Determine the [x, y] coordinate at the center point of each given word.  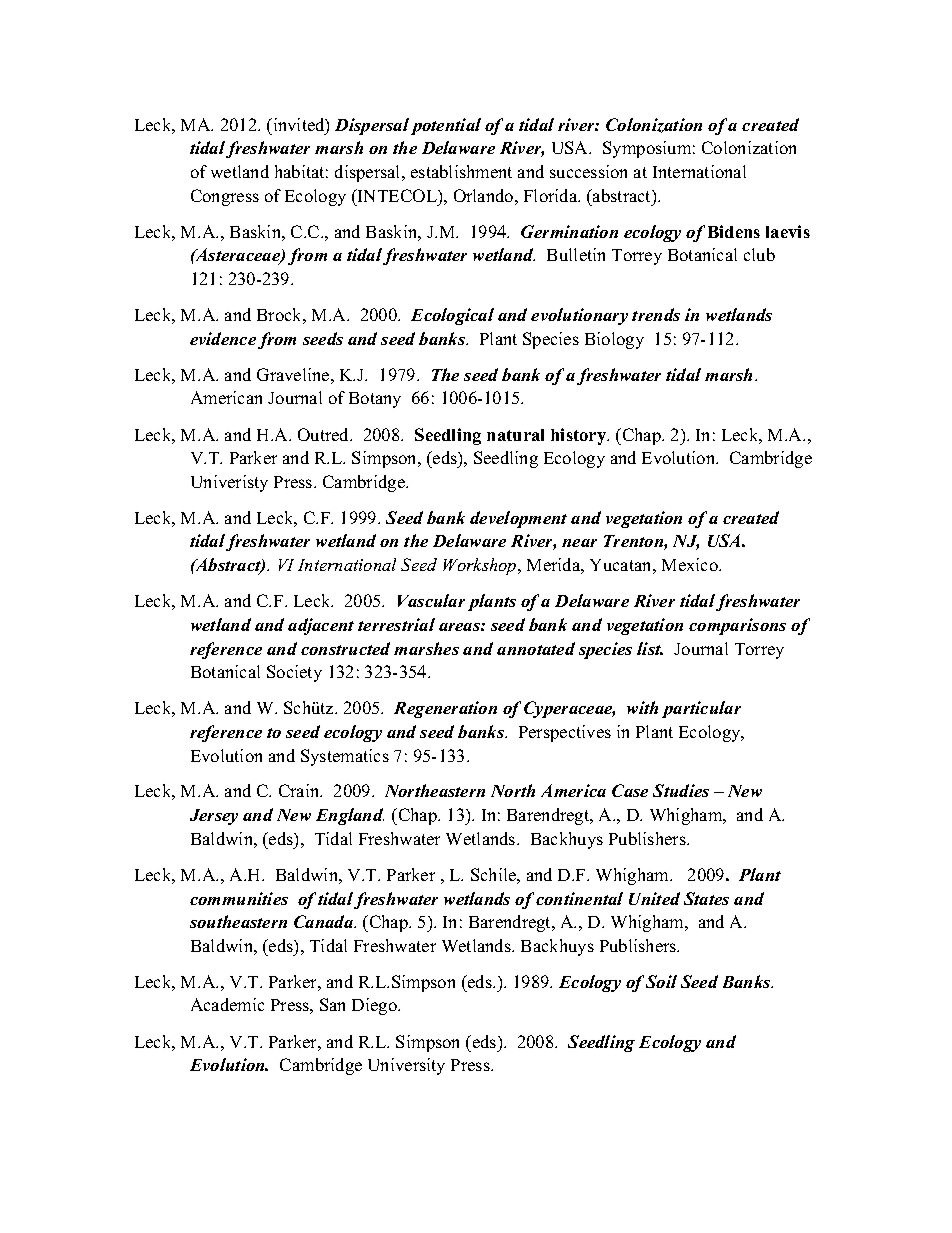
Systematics [345, 757]
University [406, 1066]
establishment [461, 171]
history [580, 436]
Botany [375, 400]
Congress [225, 197]
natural [515, 435]
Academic [227, 1004]
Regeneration [445, 709]
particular [701, 709]
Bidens [734, 231]
